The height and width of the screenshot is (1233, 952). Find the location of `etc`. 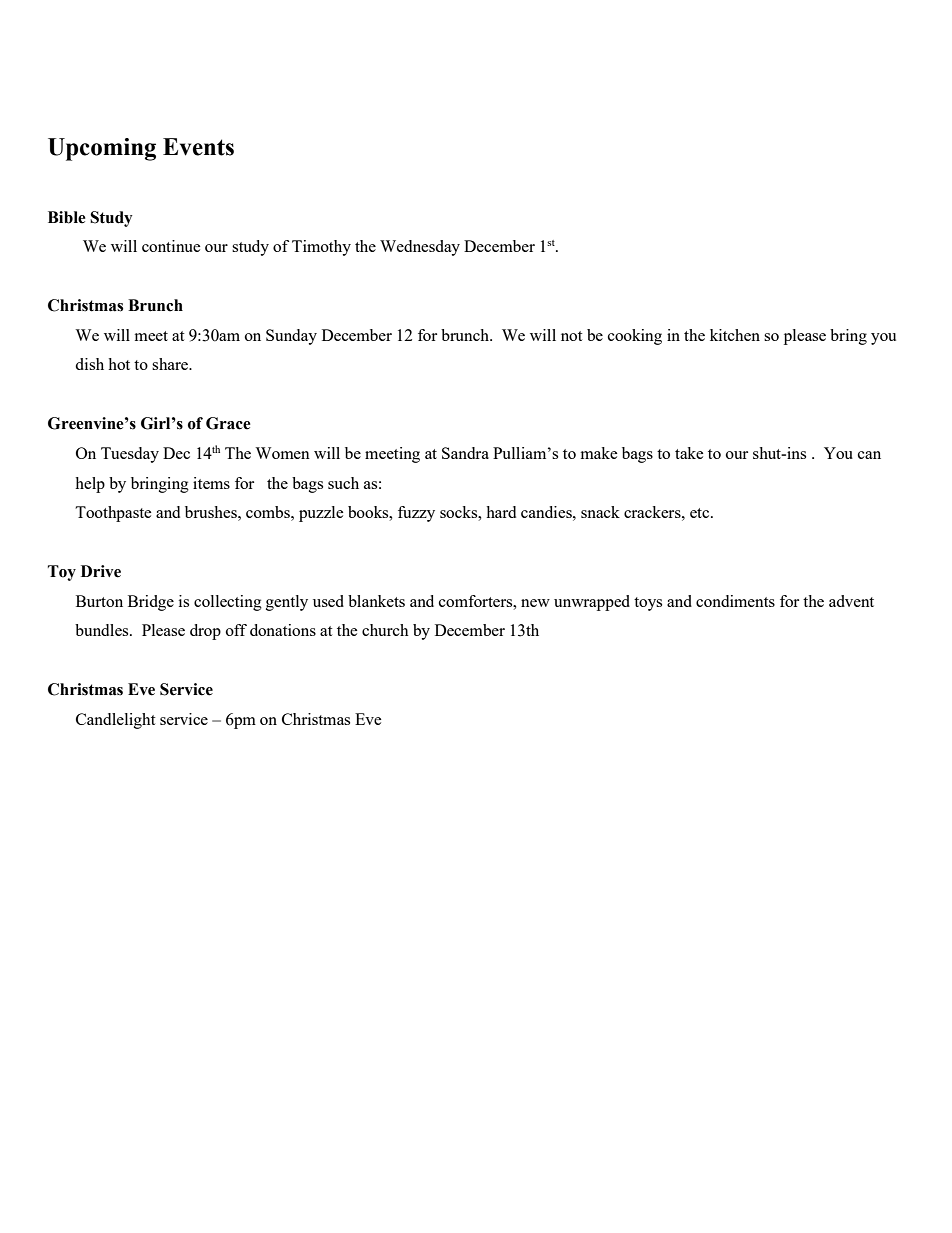

etc is located at coordinates (701, 513).
